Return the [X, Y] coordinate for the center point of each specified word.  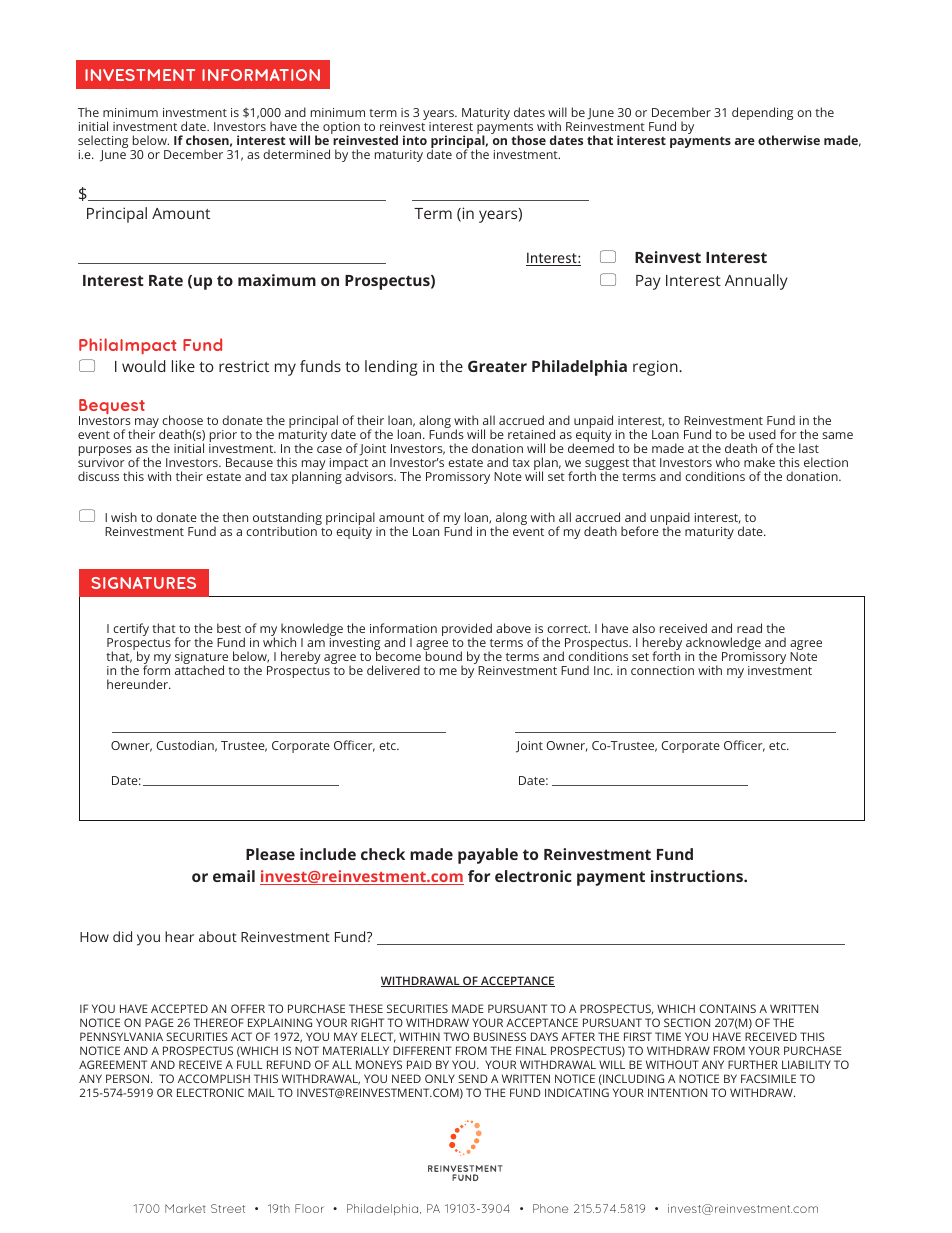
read [749, 628]
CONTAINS [727, 1008]
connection [662, 670]
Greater [497, 366]
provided [467, 630]
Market [185, 1208]
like [183, 366]
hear [179, 936]
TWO [456, 1036]
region [656, 368]
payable [488, 856]
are [745, 141]
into [415, 140]
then [235, 517]
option [341, 129]
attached [199, 669]
